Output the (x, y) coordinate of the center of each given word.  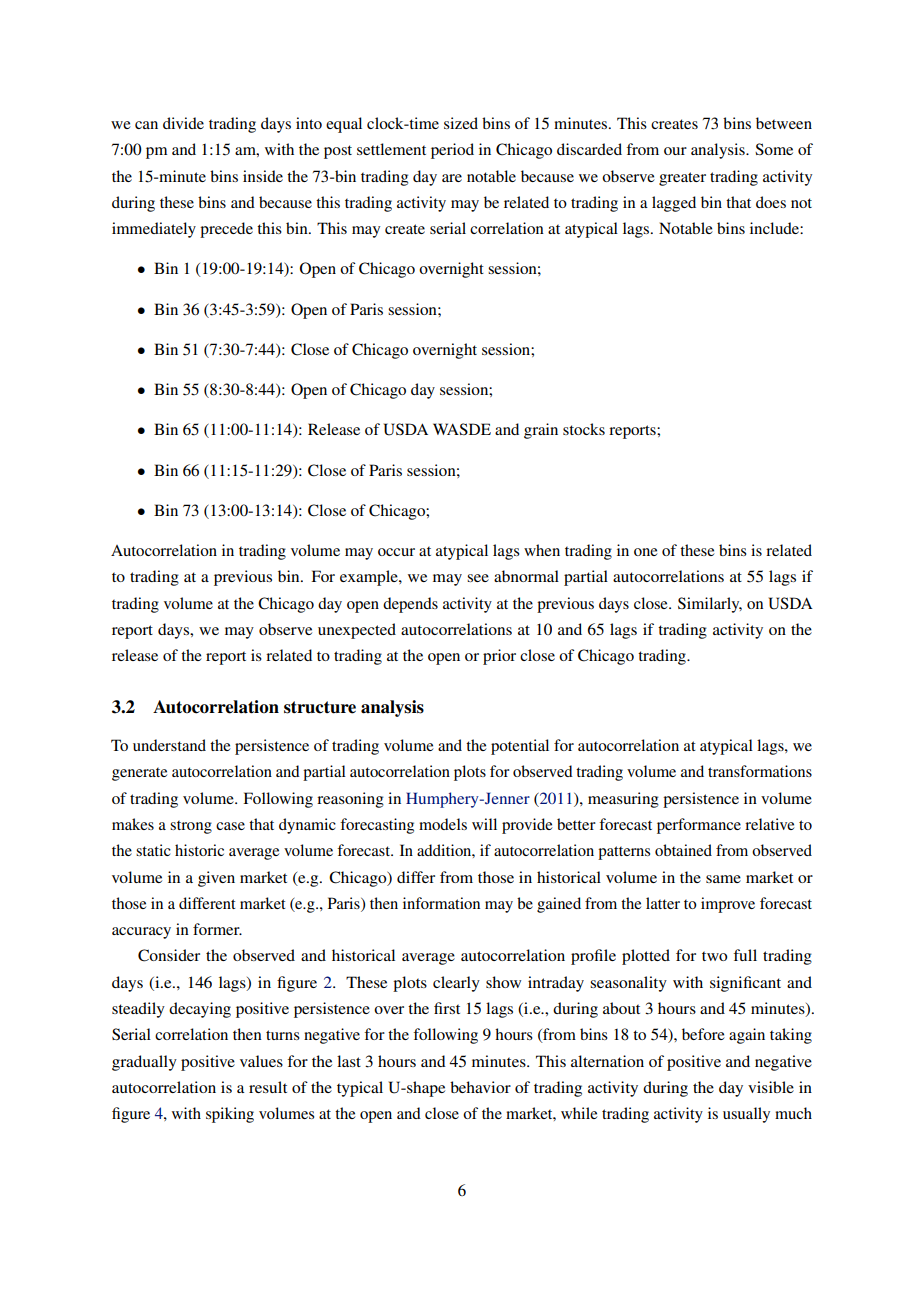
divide (183, 123)
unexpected (357, 631)
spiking (230, 1115)
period (452, 151)
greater (682, 179)
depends (410, 605)
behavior (480, 1087)
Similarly (710, 605)
